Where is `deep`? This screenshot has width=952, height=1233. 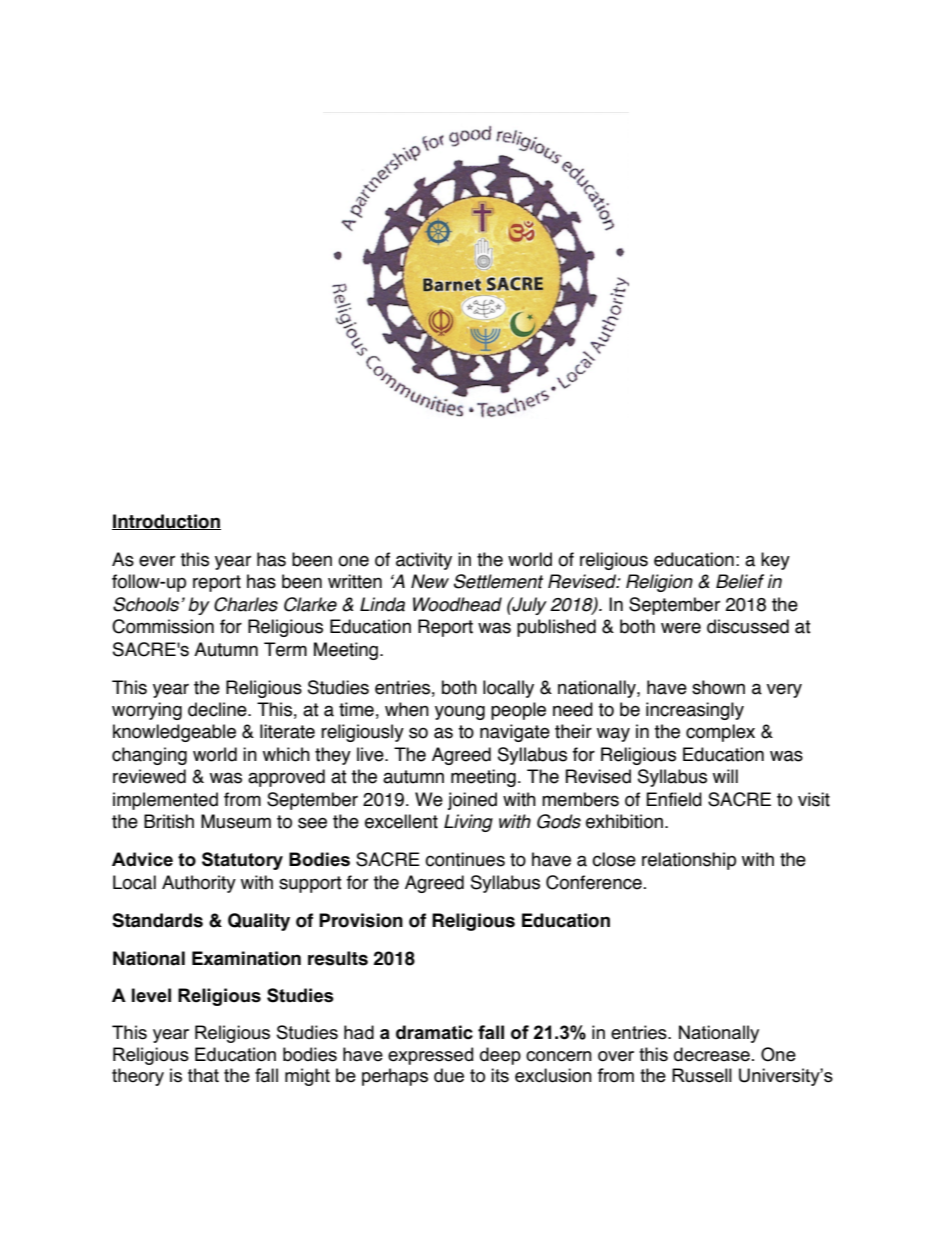 deep is located at coordinates (500, 1056).
